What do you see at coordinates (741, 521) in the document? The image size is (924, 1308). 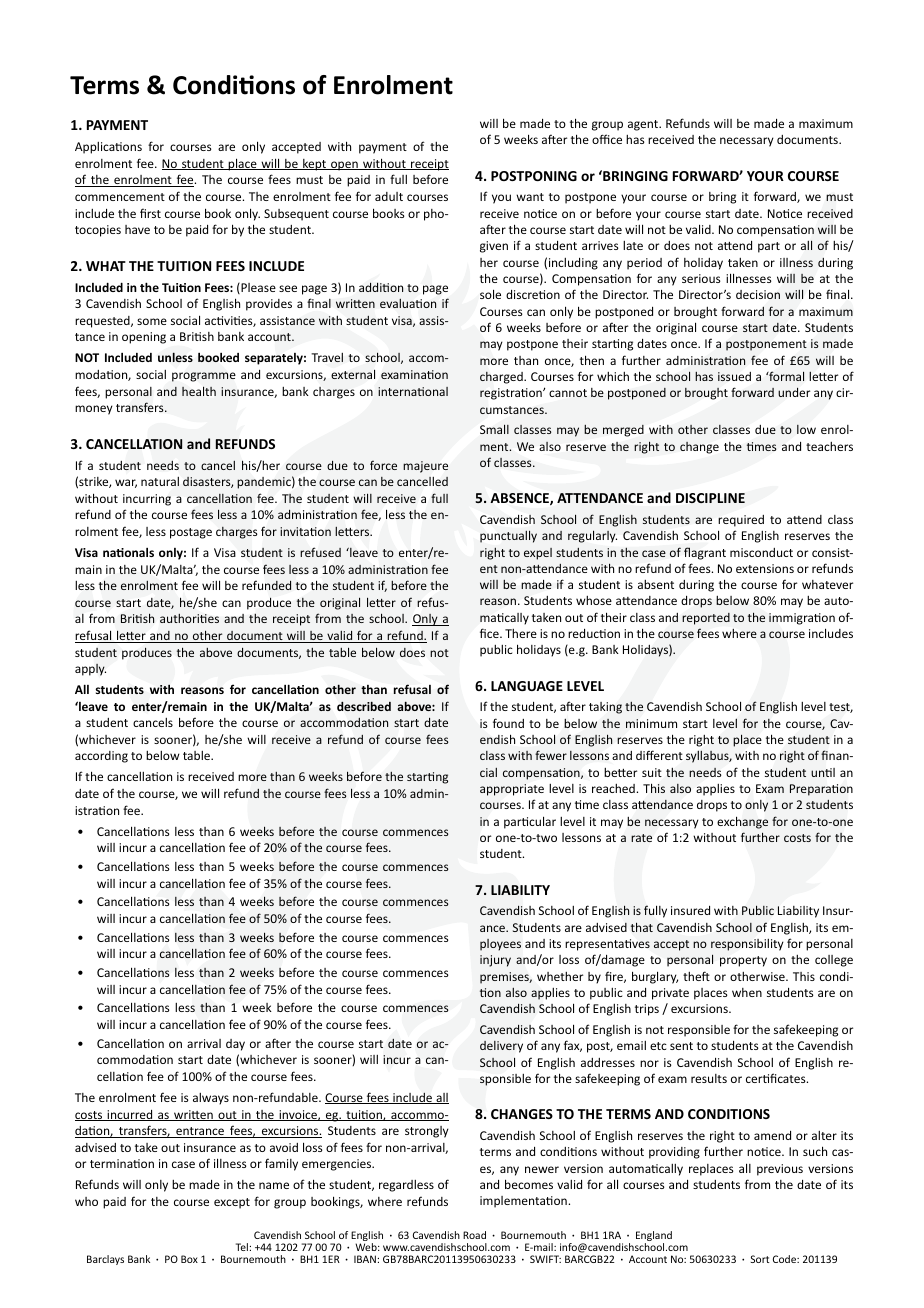 I see `required` at bounding box center [741, 521].
